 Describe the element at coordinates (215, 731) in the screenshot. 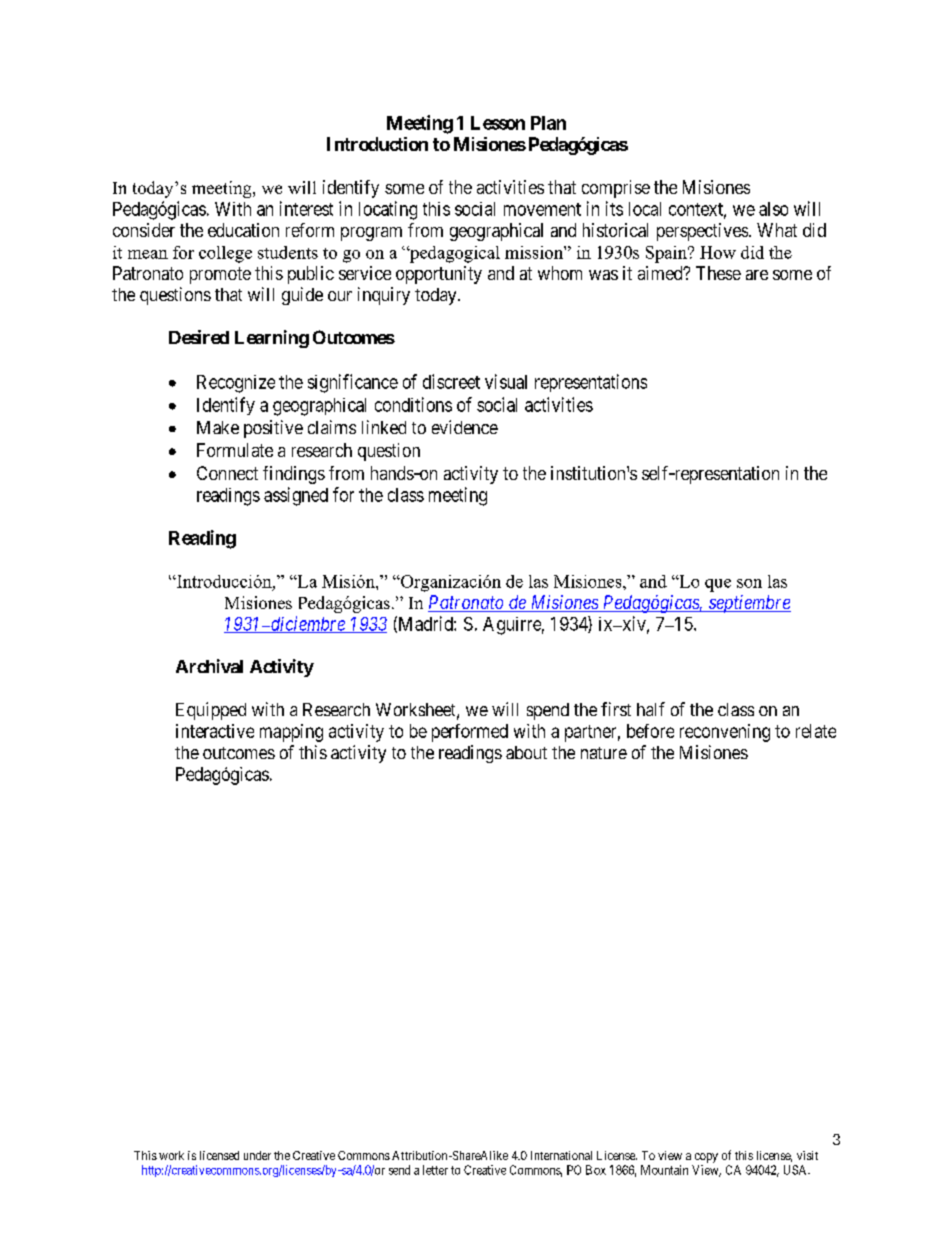

I see `interactive` at that location.
